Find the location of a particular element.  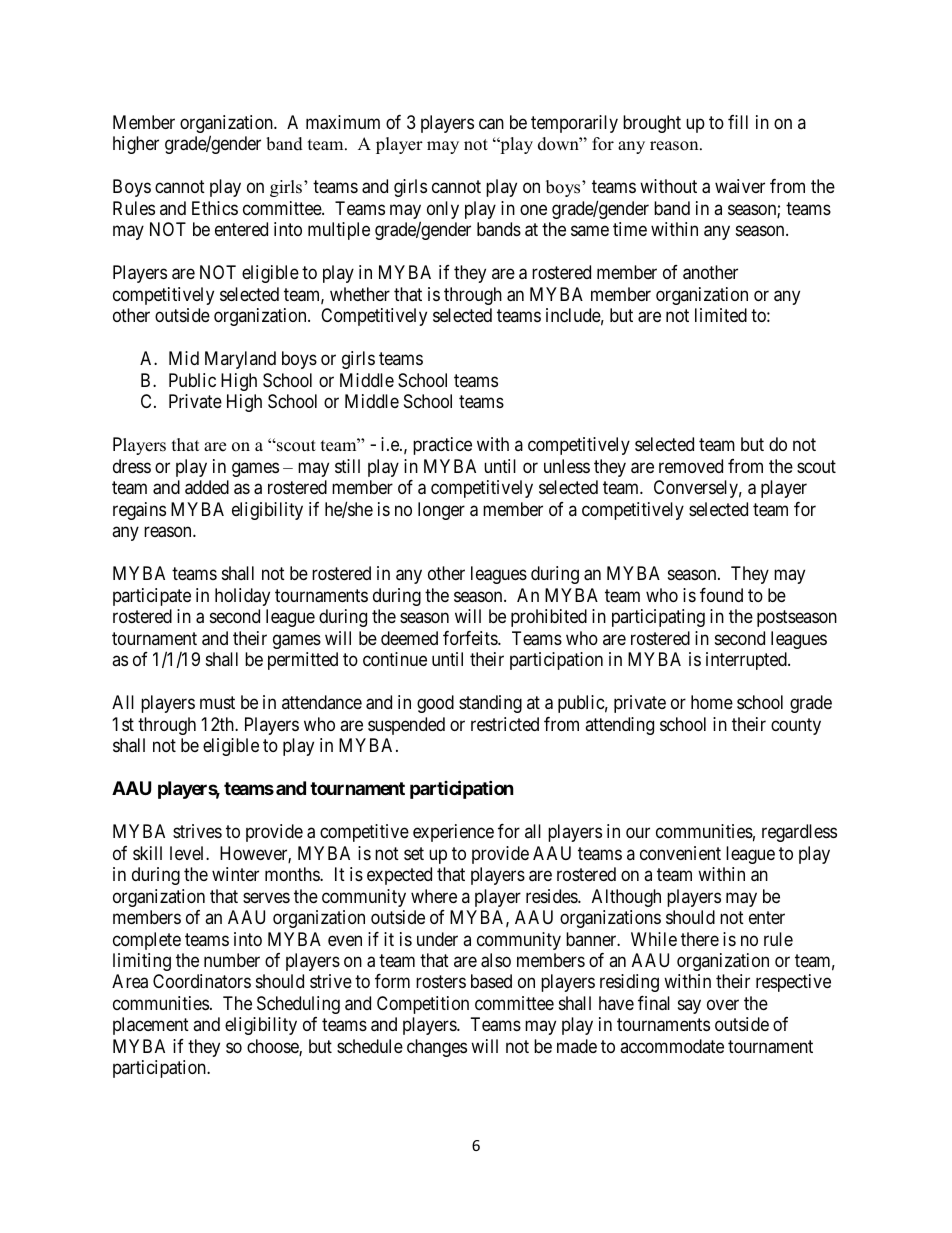

removed is located at coordinates (691, 466).
